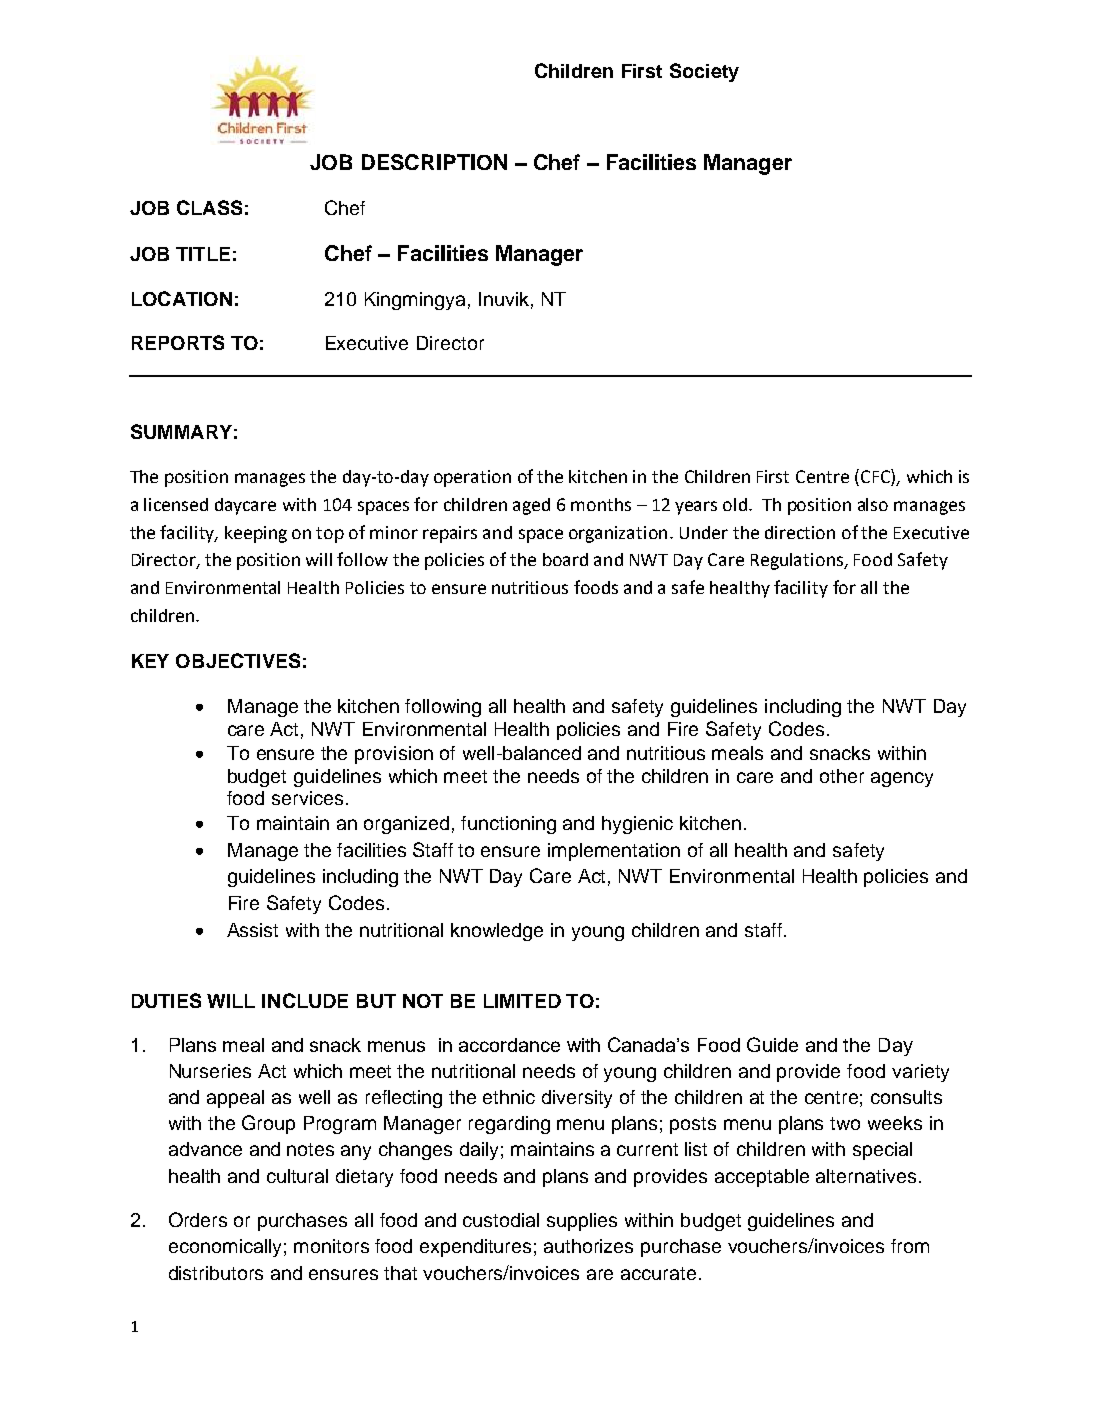  Describe the element at coordinates (876, 476) in the screenshot. I see `CFC` at that location.
